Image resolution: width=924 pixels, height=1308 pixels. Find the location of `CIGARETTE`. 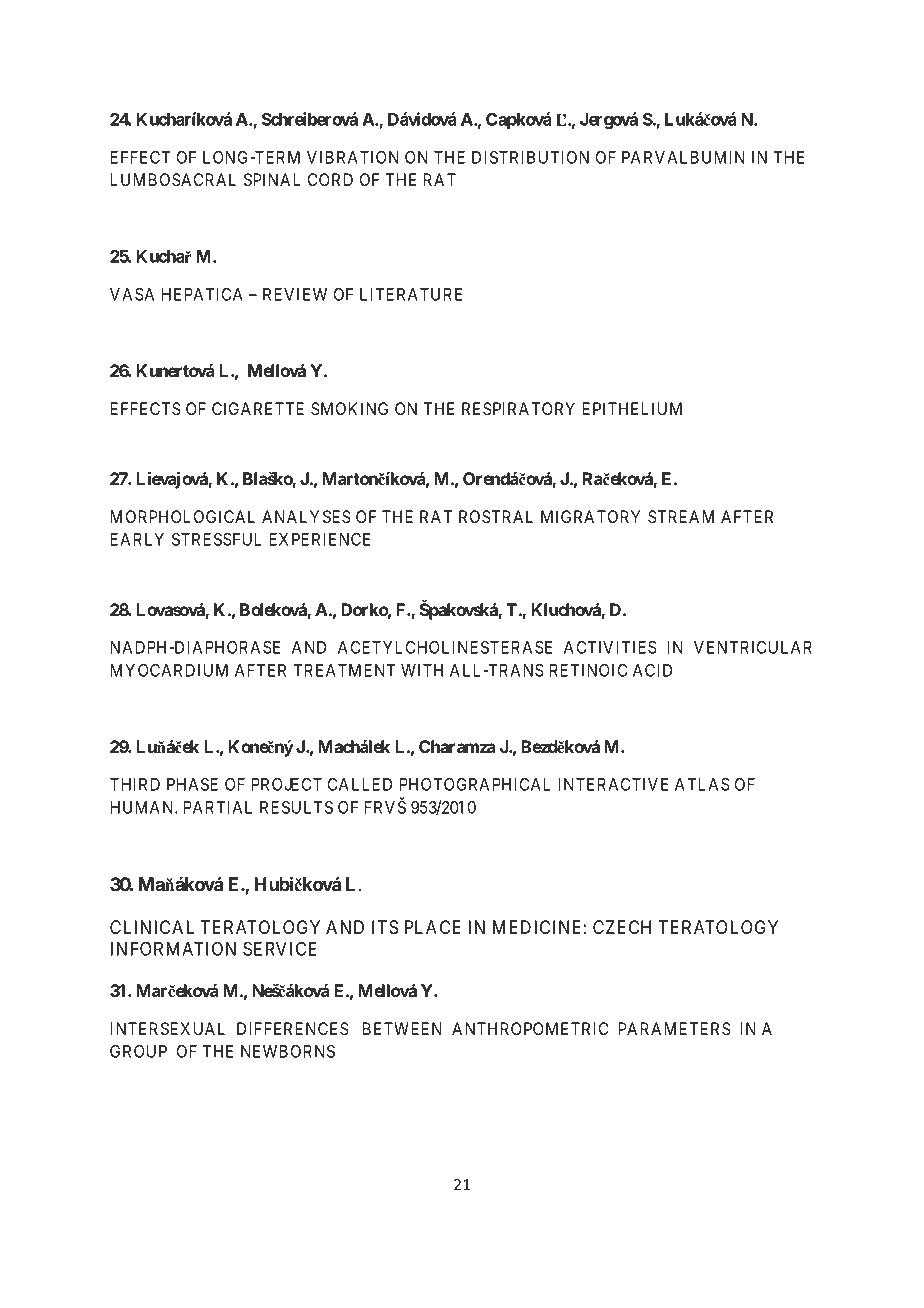

CIGARETTE is located at coordinates (258, 408).
